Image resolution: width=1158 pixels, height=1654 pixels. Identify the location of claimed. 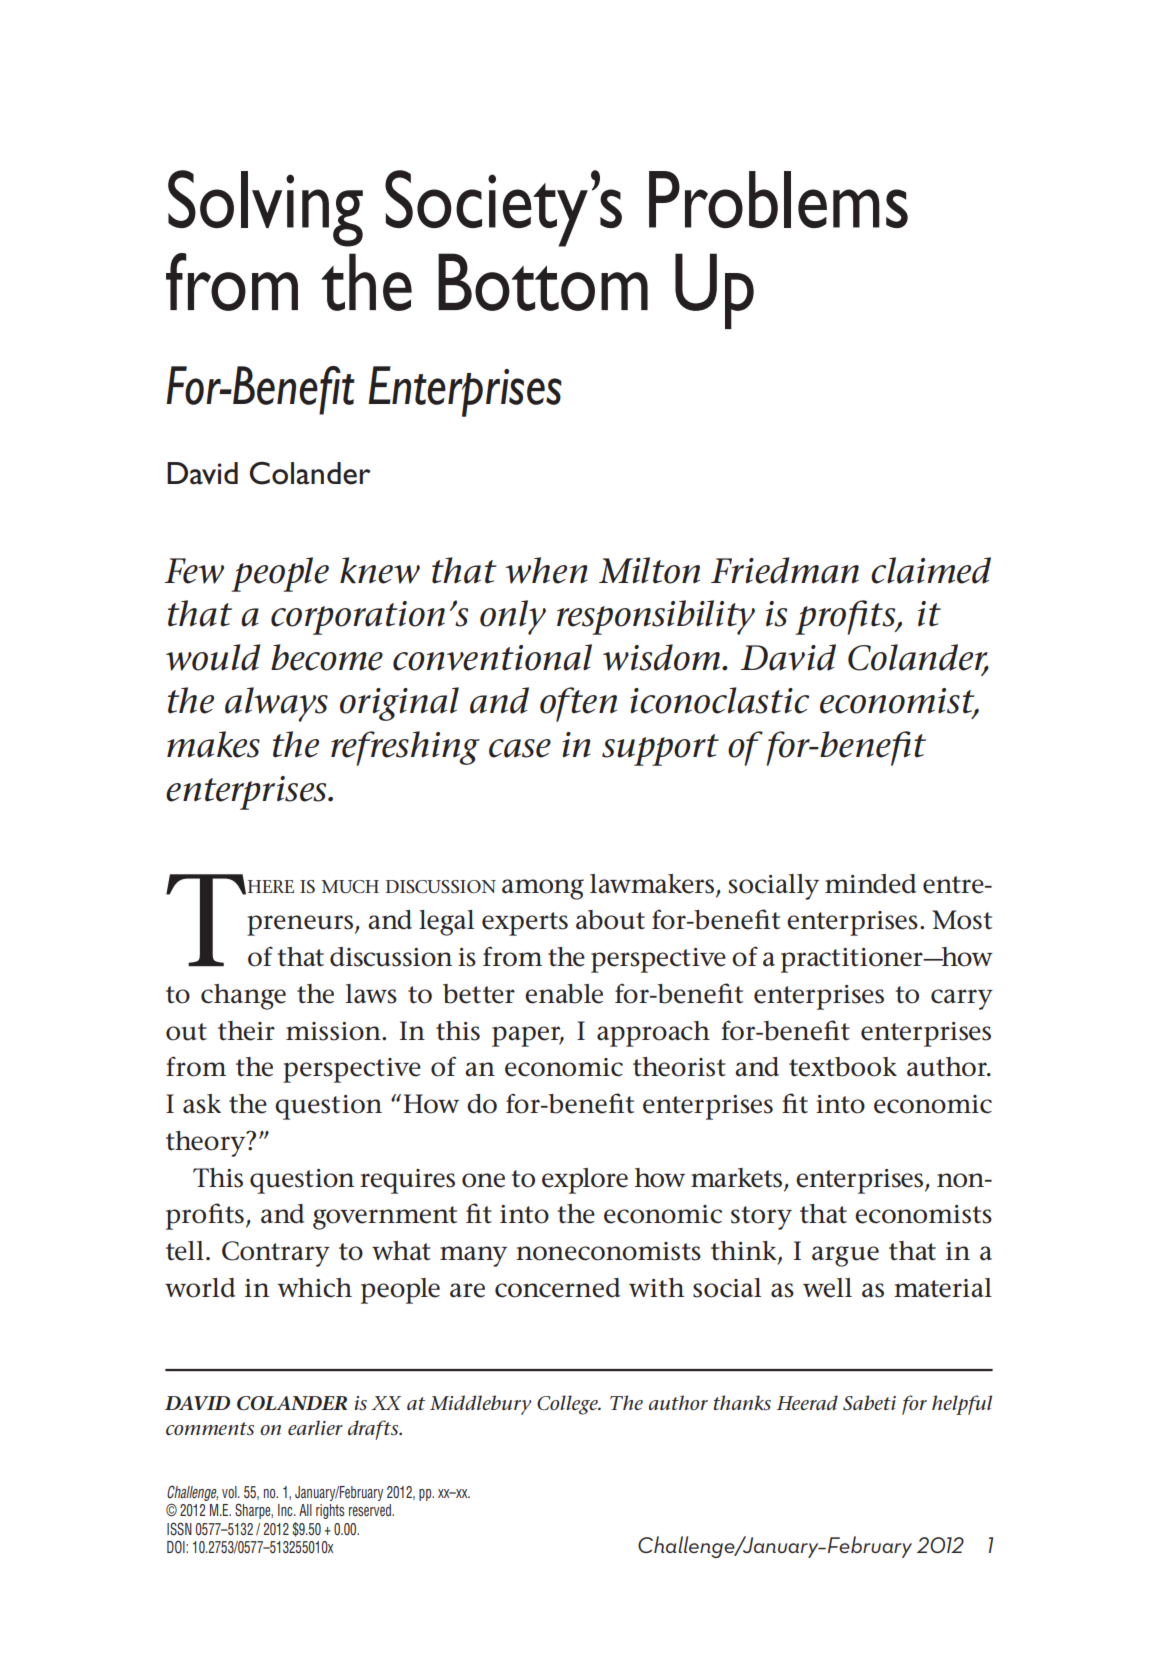
(931, 570).
